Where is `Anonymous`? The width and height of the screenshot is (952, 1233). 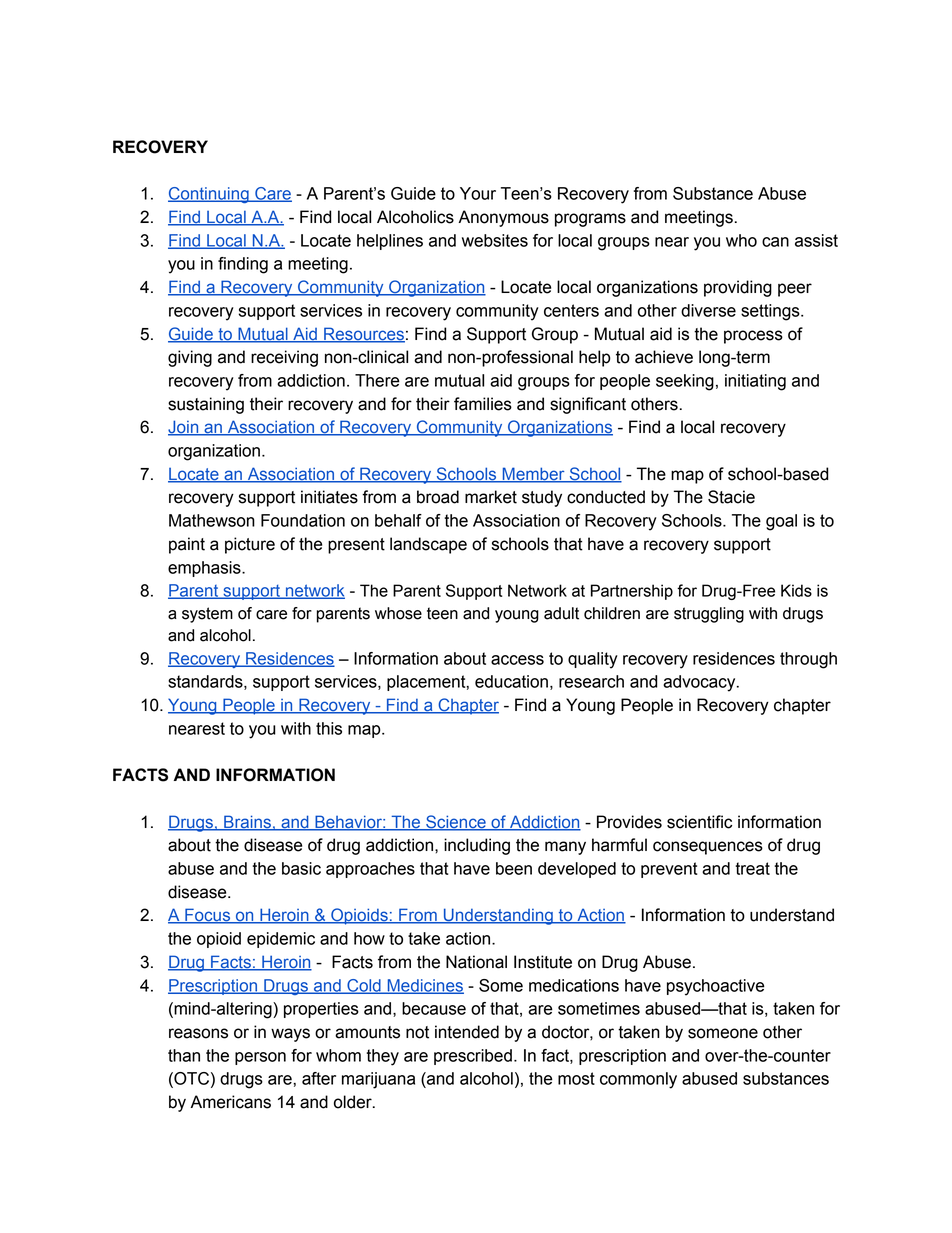
Anonymous is located at coordinates (503, 218).
